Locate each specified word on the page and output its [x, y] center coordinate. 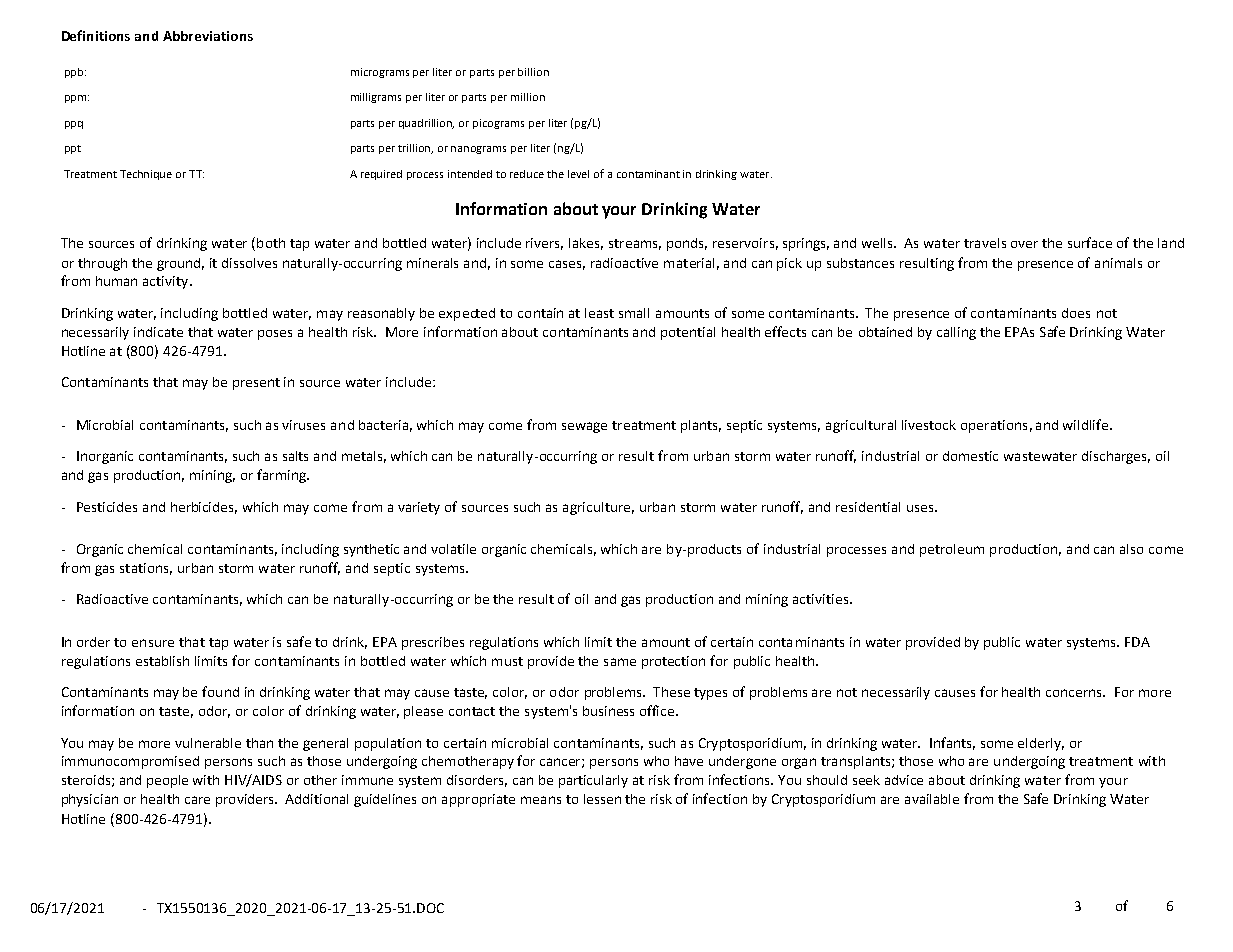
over [1024, 244]
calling [956, 333]
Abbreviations [208, 36]
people [167, 781]
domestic [970, 456]
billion [533, 72]
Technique [146, 175]
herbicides [204, 508]
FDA [1137, 642]
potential [688, 333]
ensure [153, 643]
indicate [158, 332]
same [620, 662]
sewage [584, 427]
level [578, 174]
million [528, 97]
